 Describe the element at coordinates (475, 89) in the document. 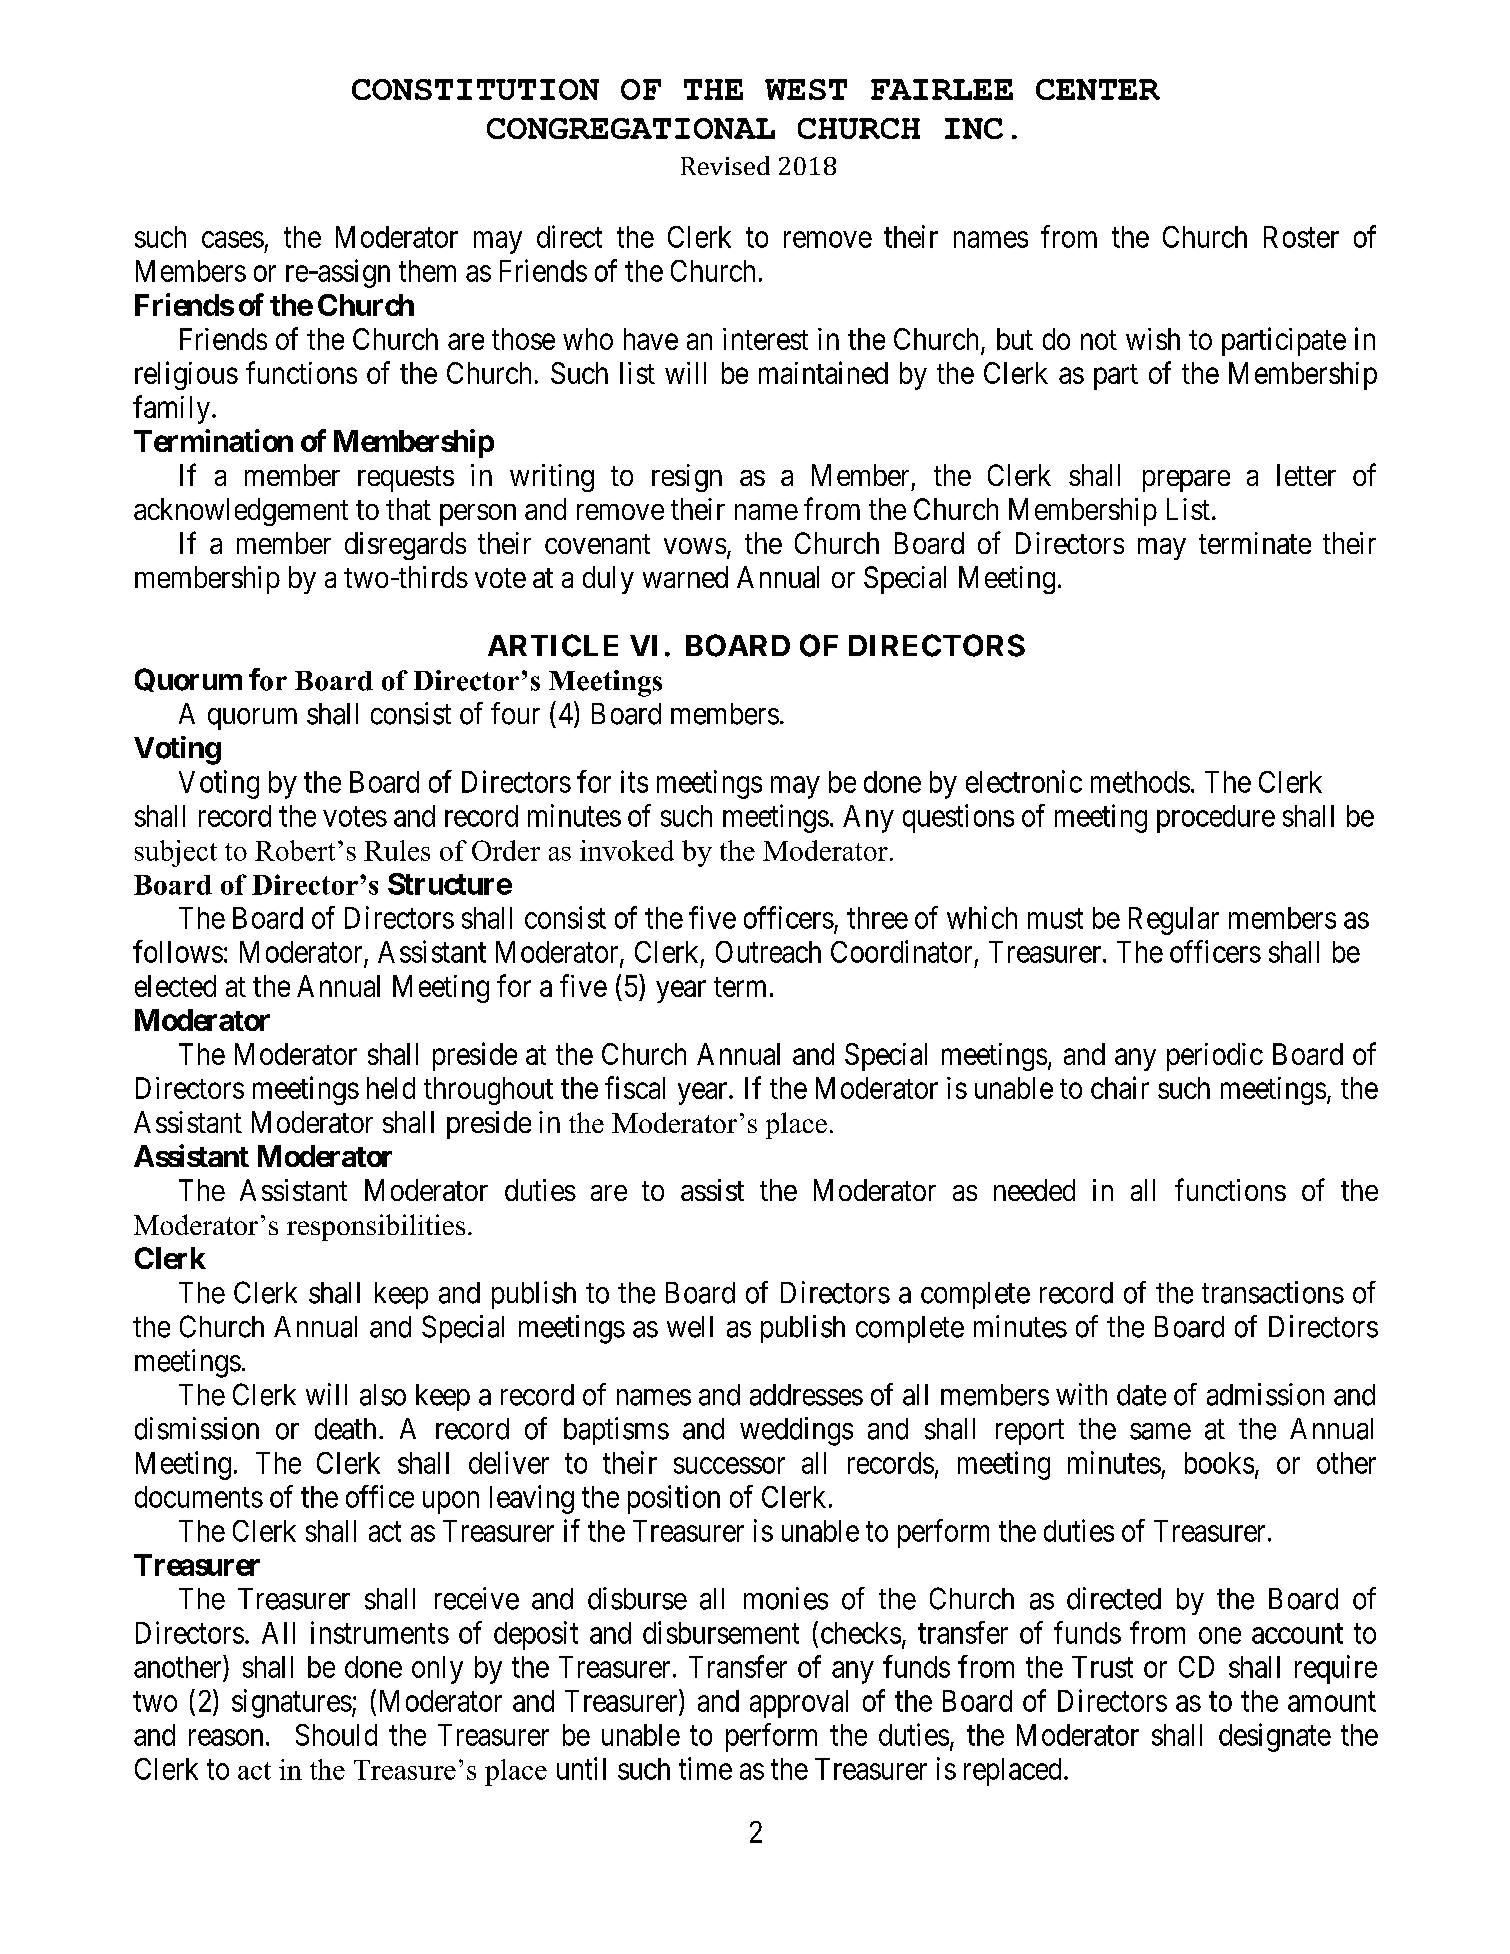

I see `CONSTITUTION` at that location.
